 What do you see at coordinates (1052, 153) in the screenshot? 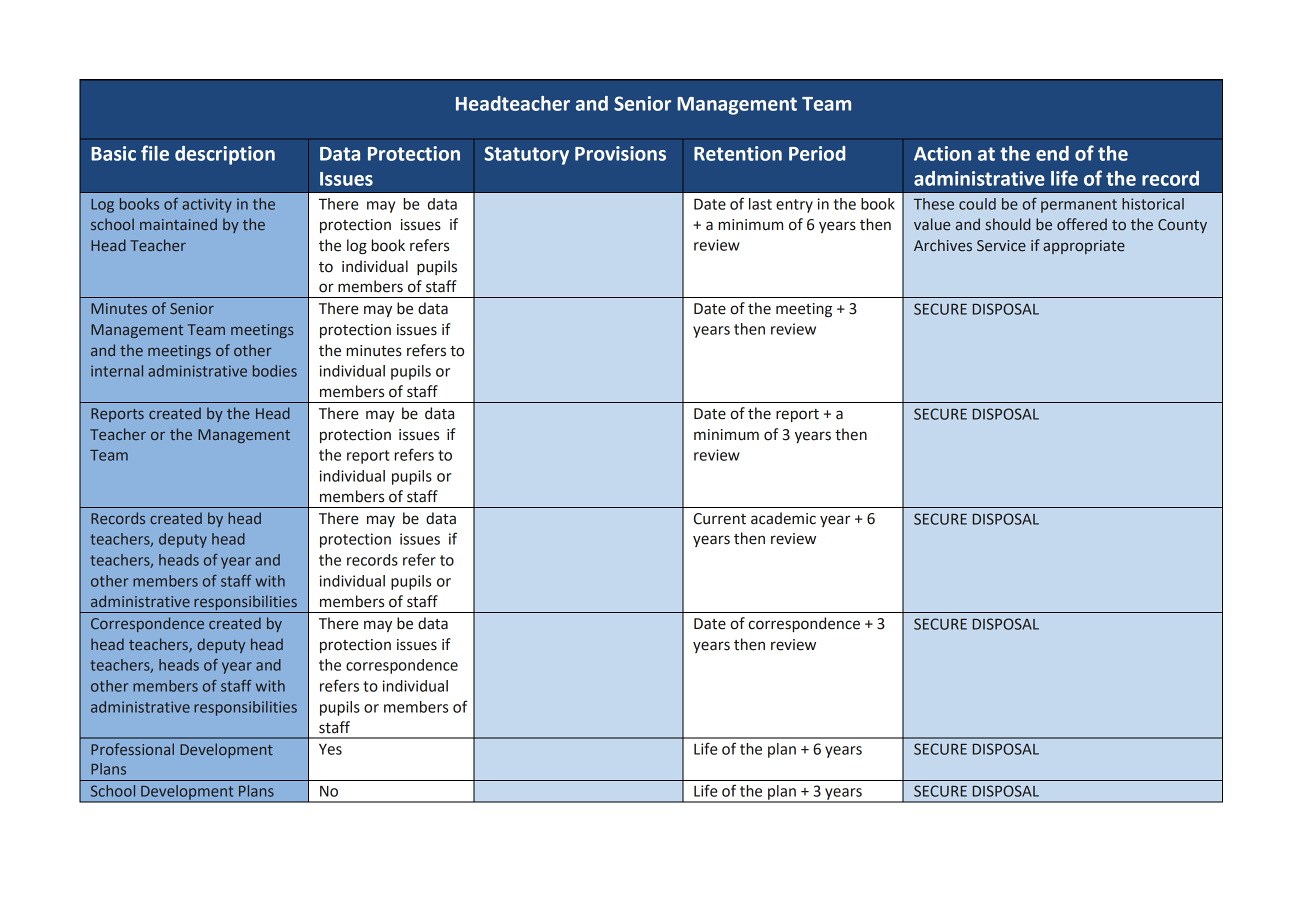
I see `end` at bounding box center [1052, 153].
